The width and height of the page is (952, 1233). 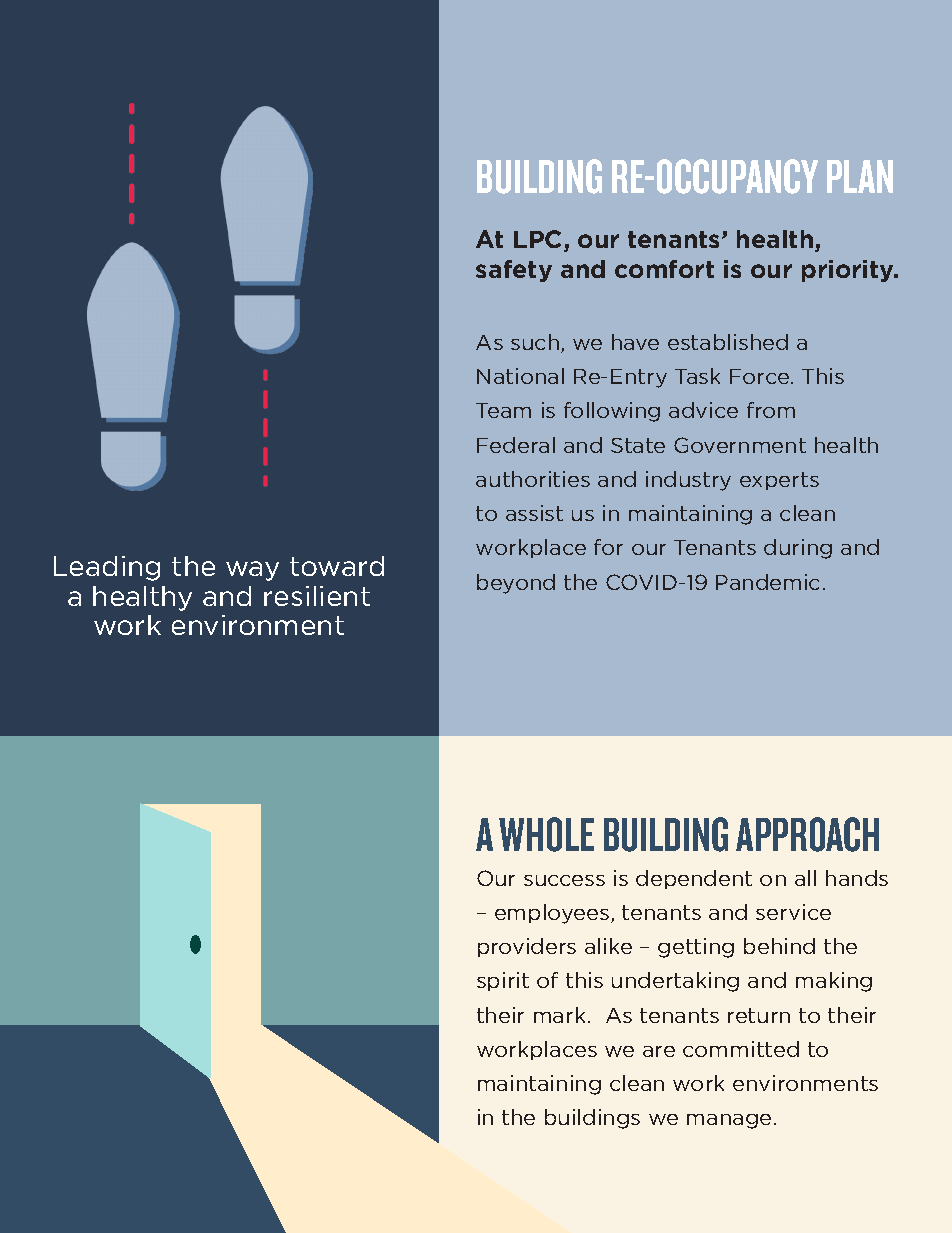 I want to click on LPC, so click(x=539, y=241).
